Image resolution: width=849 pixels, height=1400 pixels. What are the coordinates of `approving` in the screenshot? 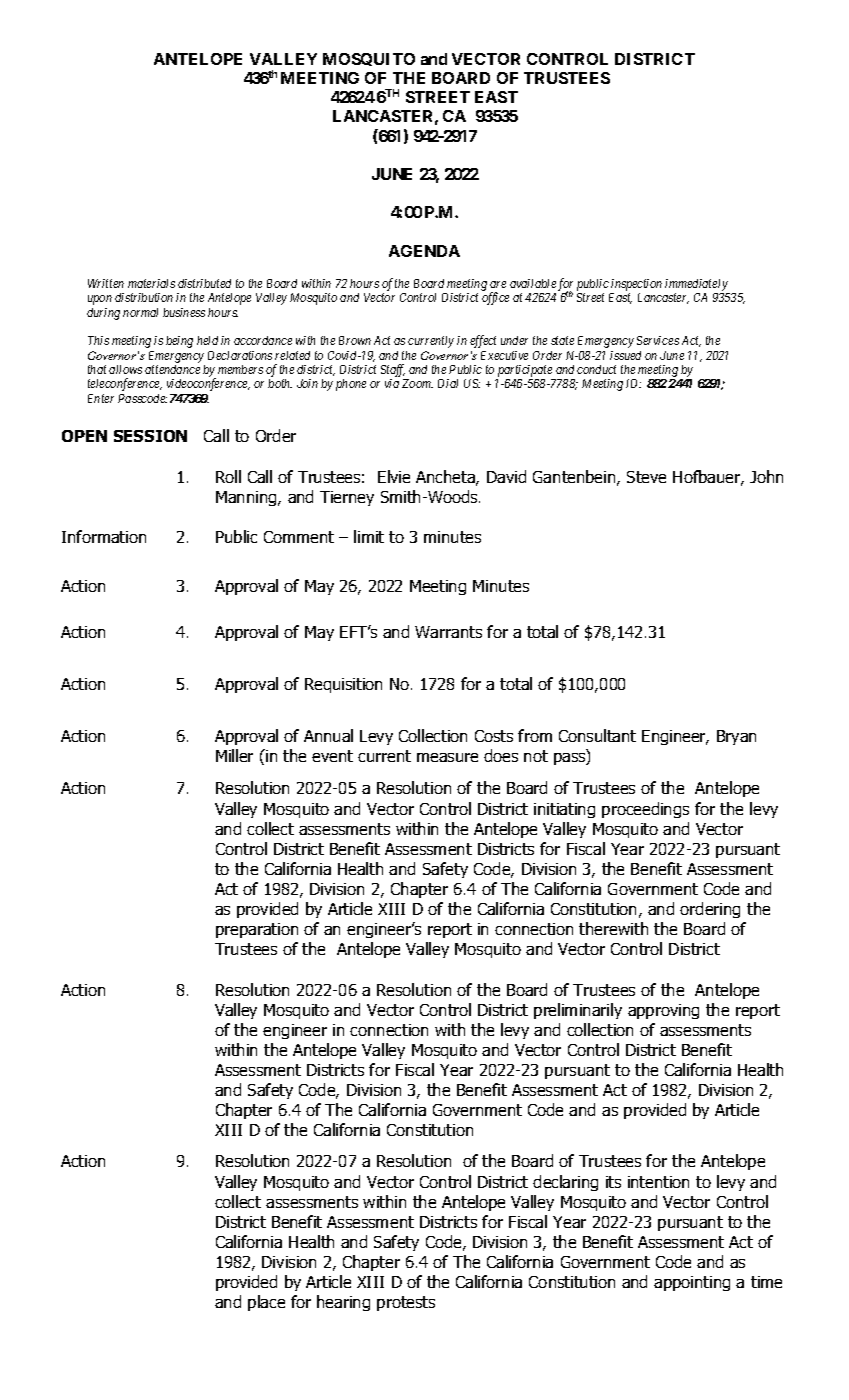 It's located at (663, 1011).
